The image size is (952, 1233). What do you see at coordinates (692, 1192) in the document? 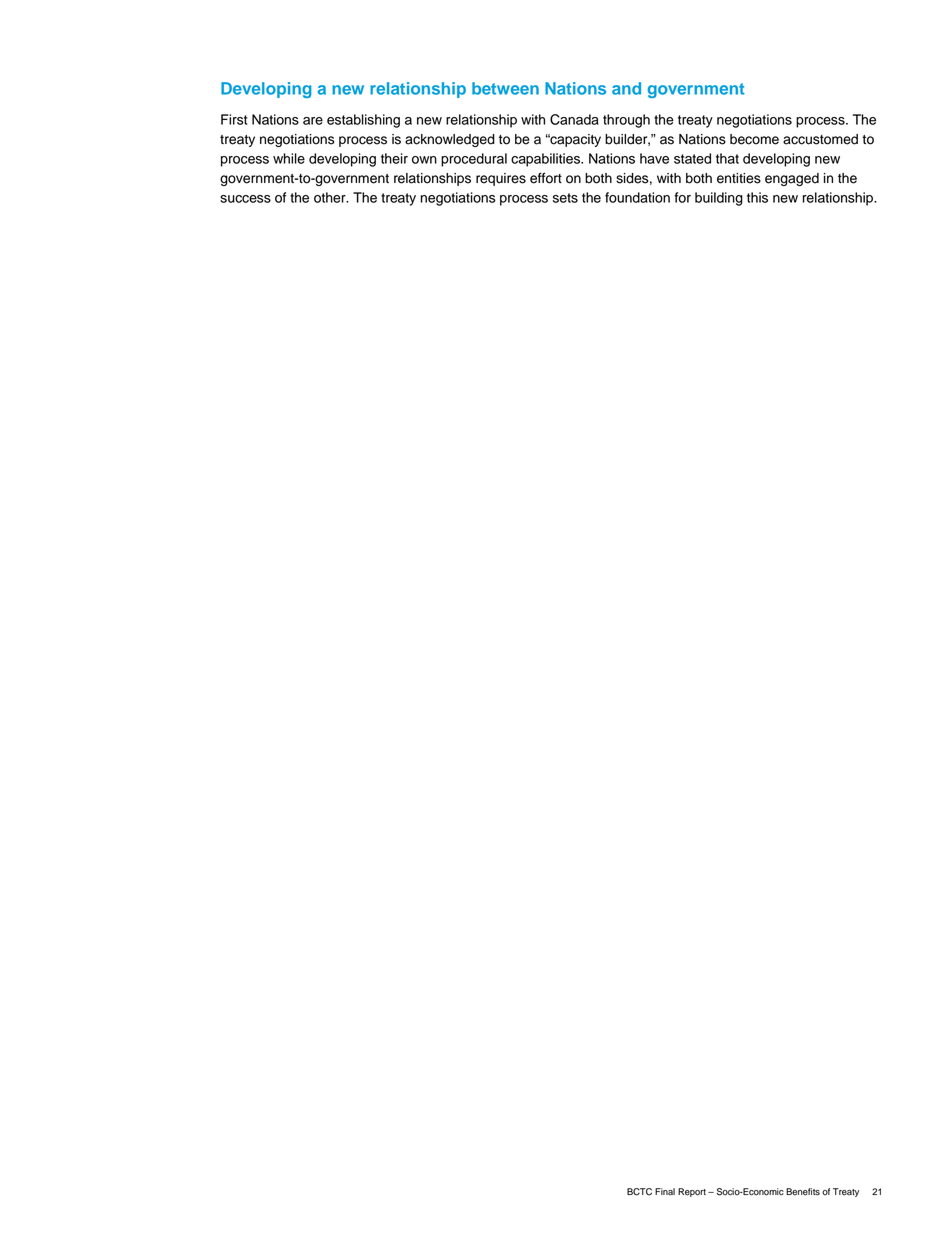
I see `Report` at bounding box center [692, 1192].
